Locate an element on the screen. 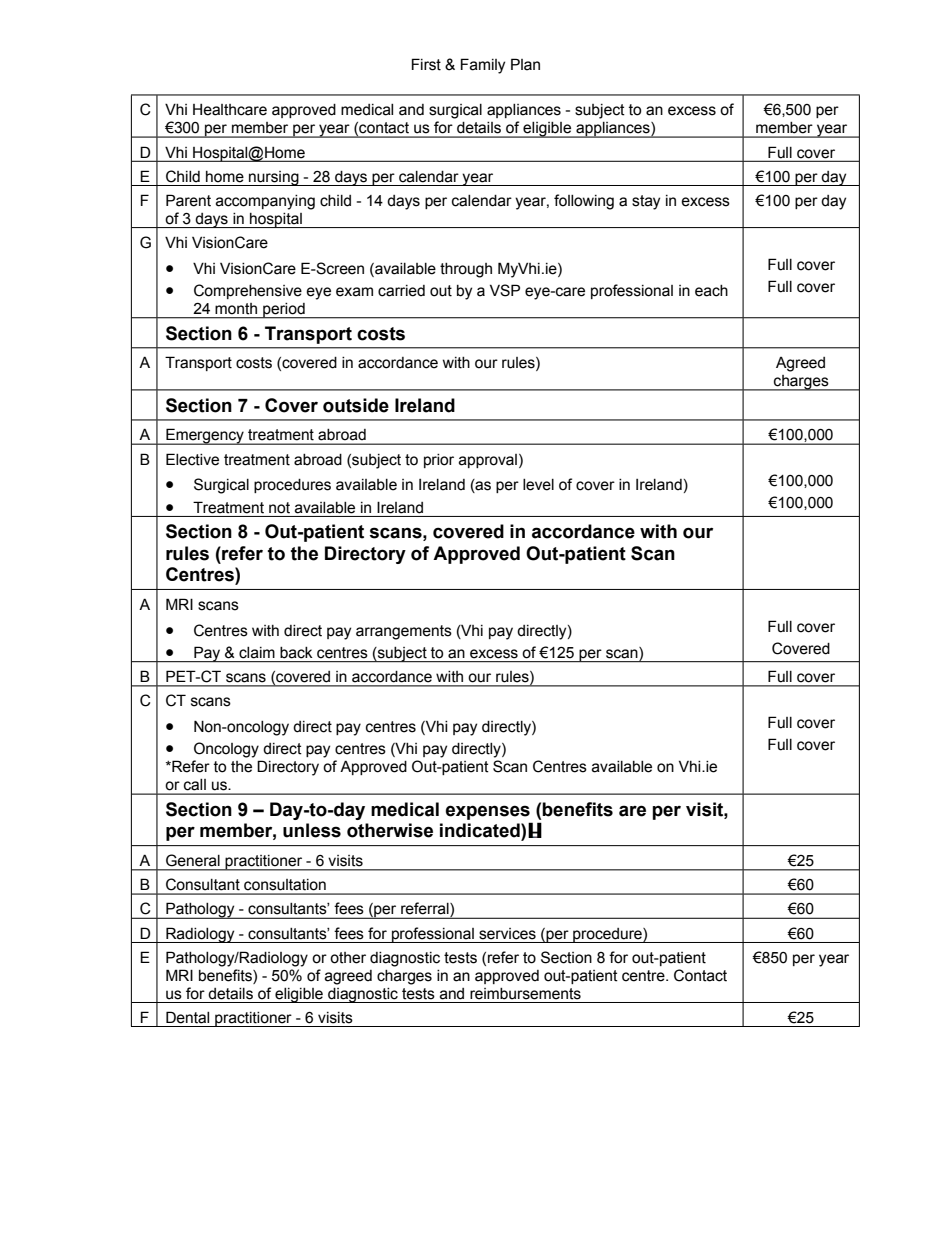 The height and width of the screenshot is (1233, 952). Emergency is located at coordinates (205, 436).
